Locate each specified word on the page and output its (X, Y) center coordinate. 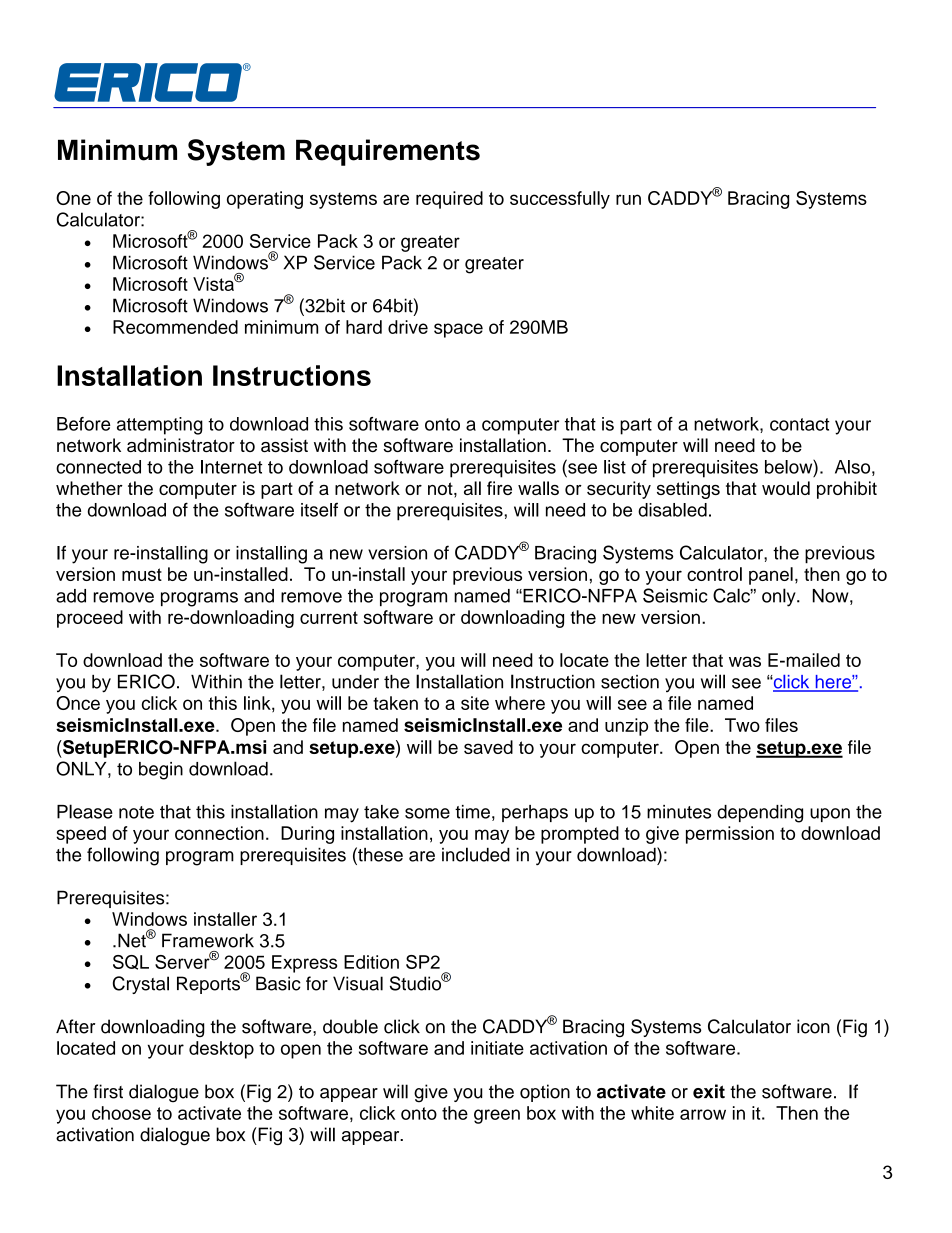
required (449, 200)
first (108, 1091)
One (73, 198)
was (745, 661)
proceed (90, 619)
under (355, 682)
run (628, 199)
